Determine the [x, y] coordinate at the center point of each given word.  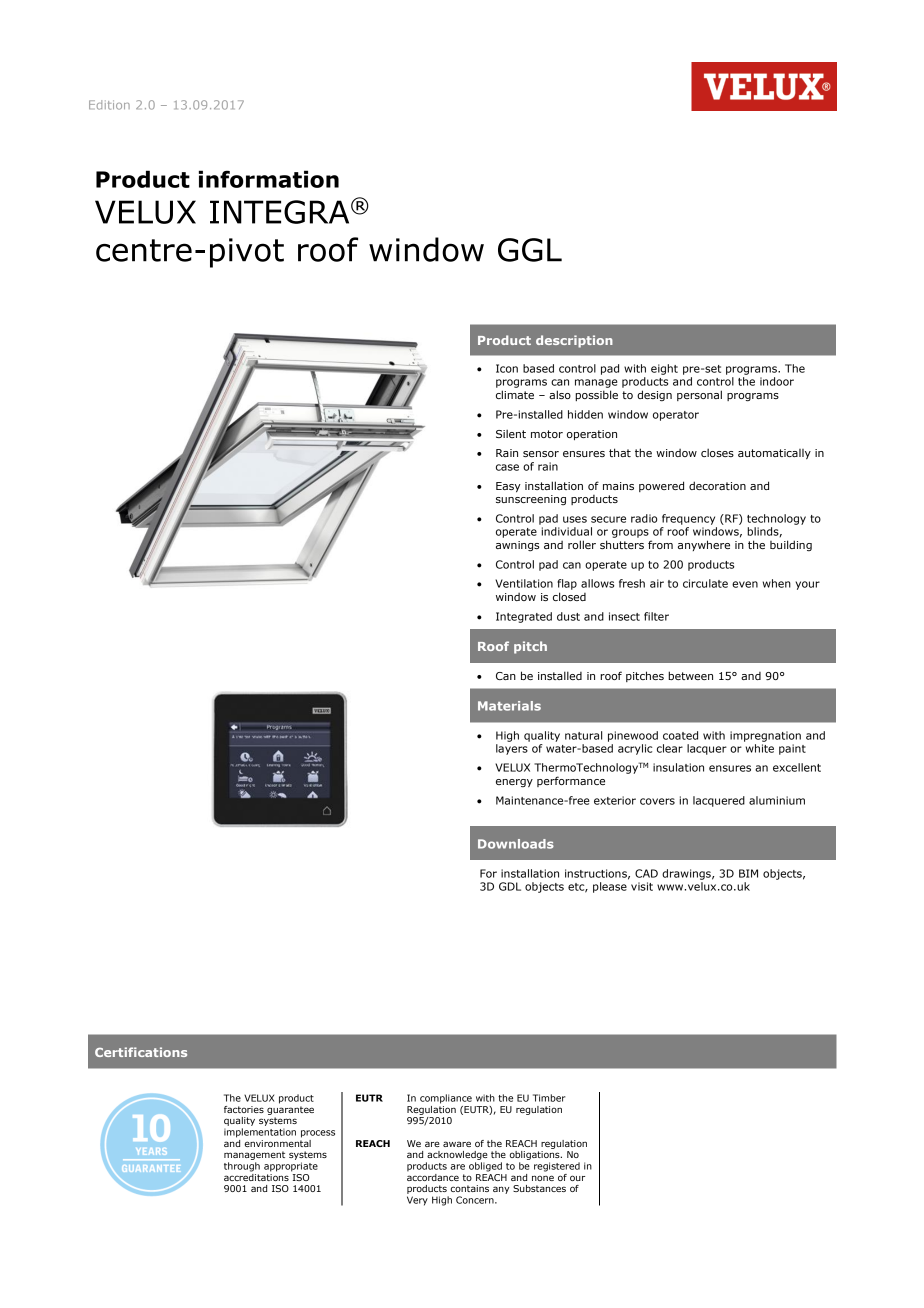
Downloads [516, 844]
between [690, 675]
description [574, 341]
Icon [507, 368]
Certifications [141, 1052]
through [242, 1167]
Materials [509, 706]
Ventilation [524, 583]
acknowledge [457, 1155]
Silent [511, 433]
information [269, 179]
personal [699, 395]
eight [664, 369]
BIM [748, 873]
